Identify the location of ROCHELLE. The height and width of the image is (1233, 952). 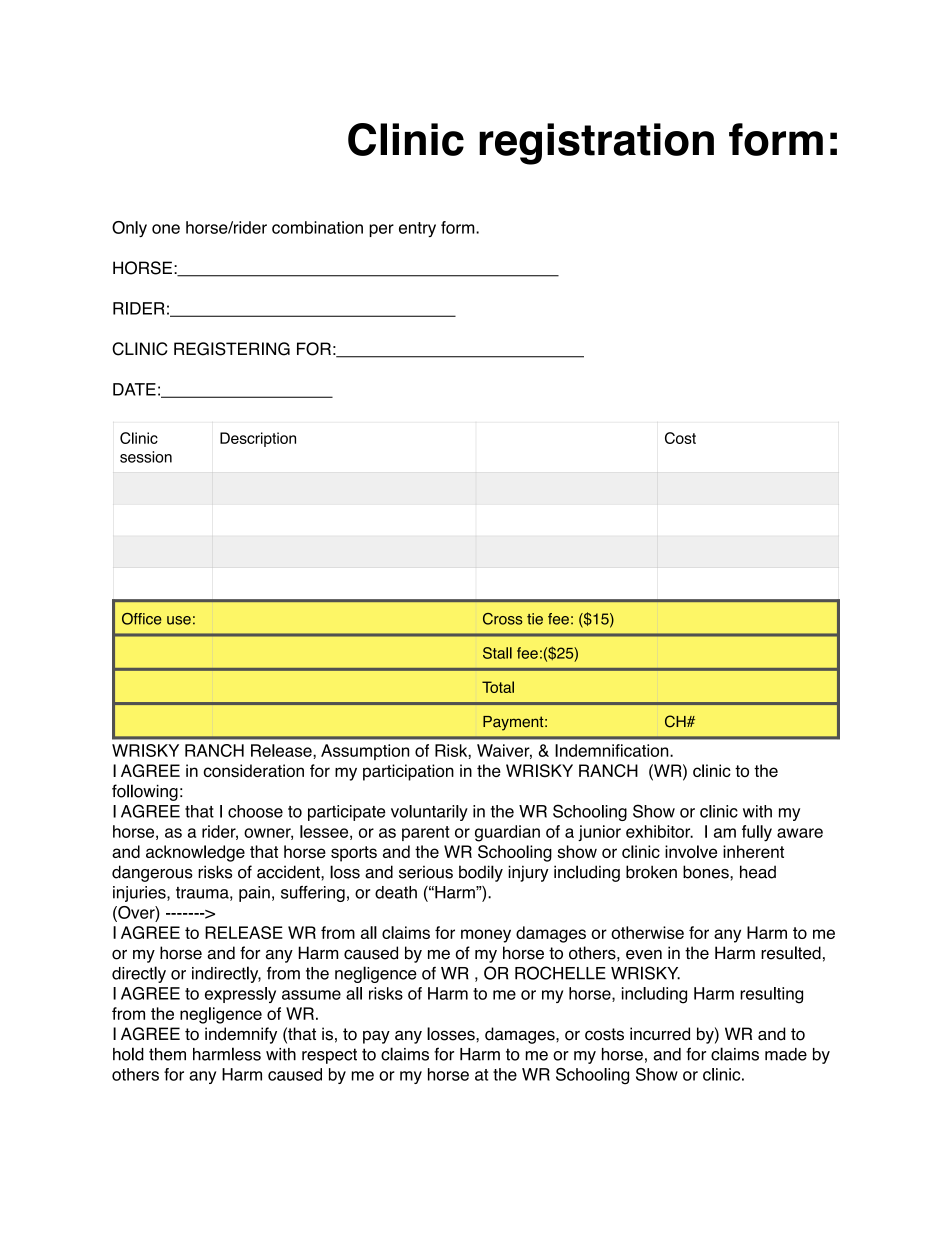
(560, 973).
